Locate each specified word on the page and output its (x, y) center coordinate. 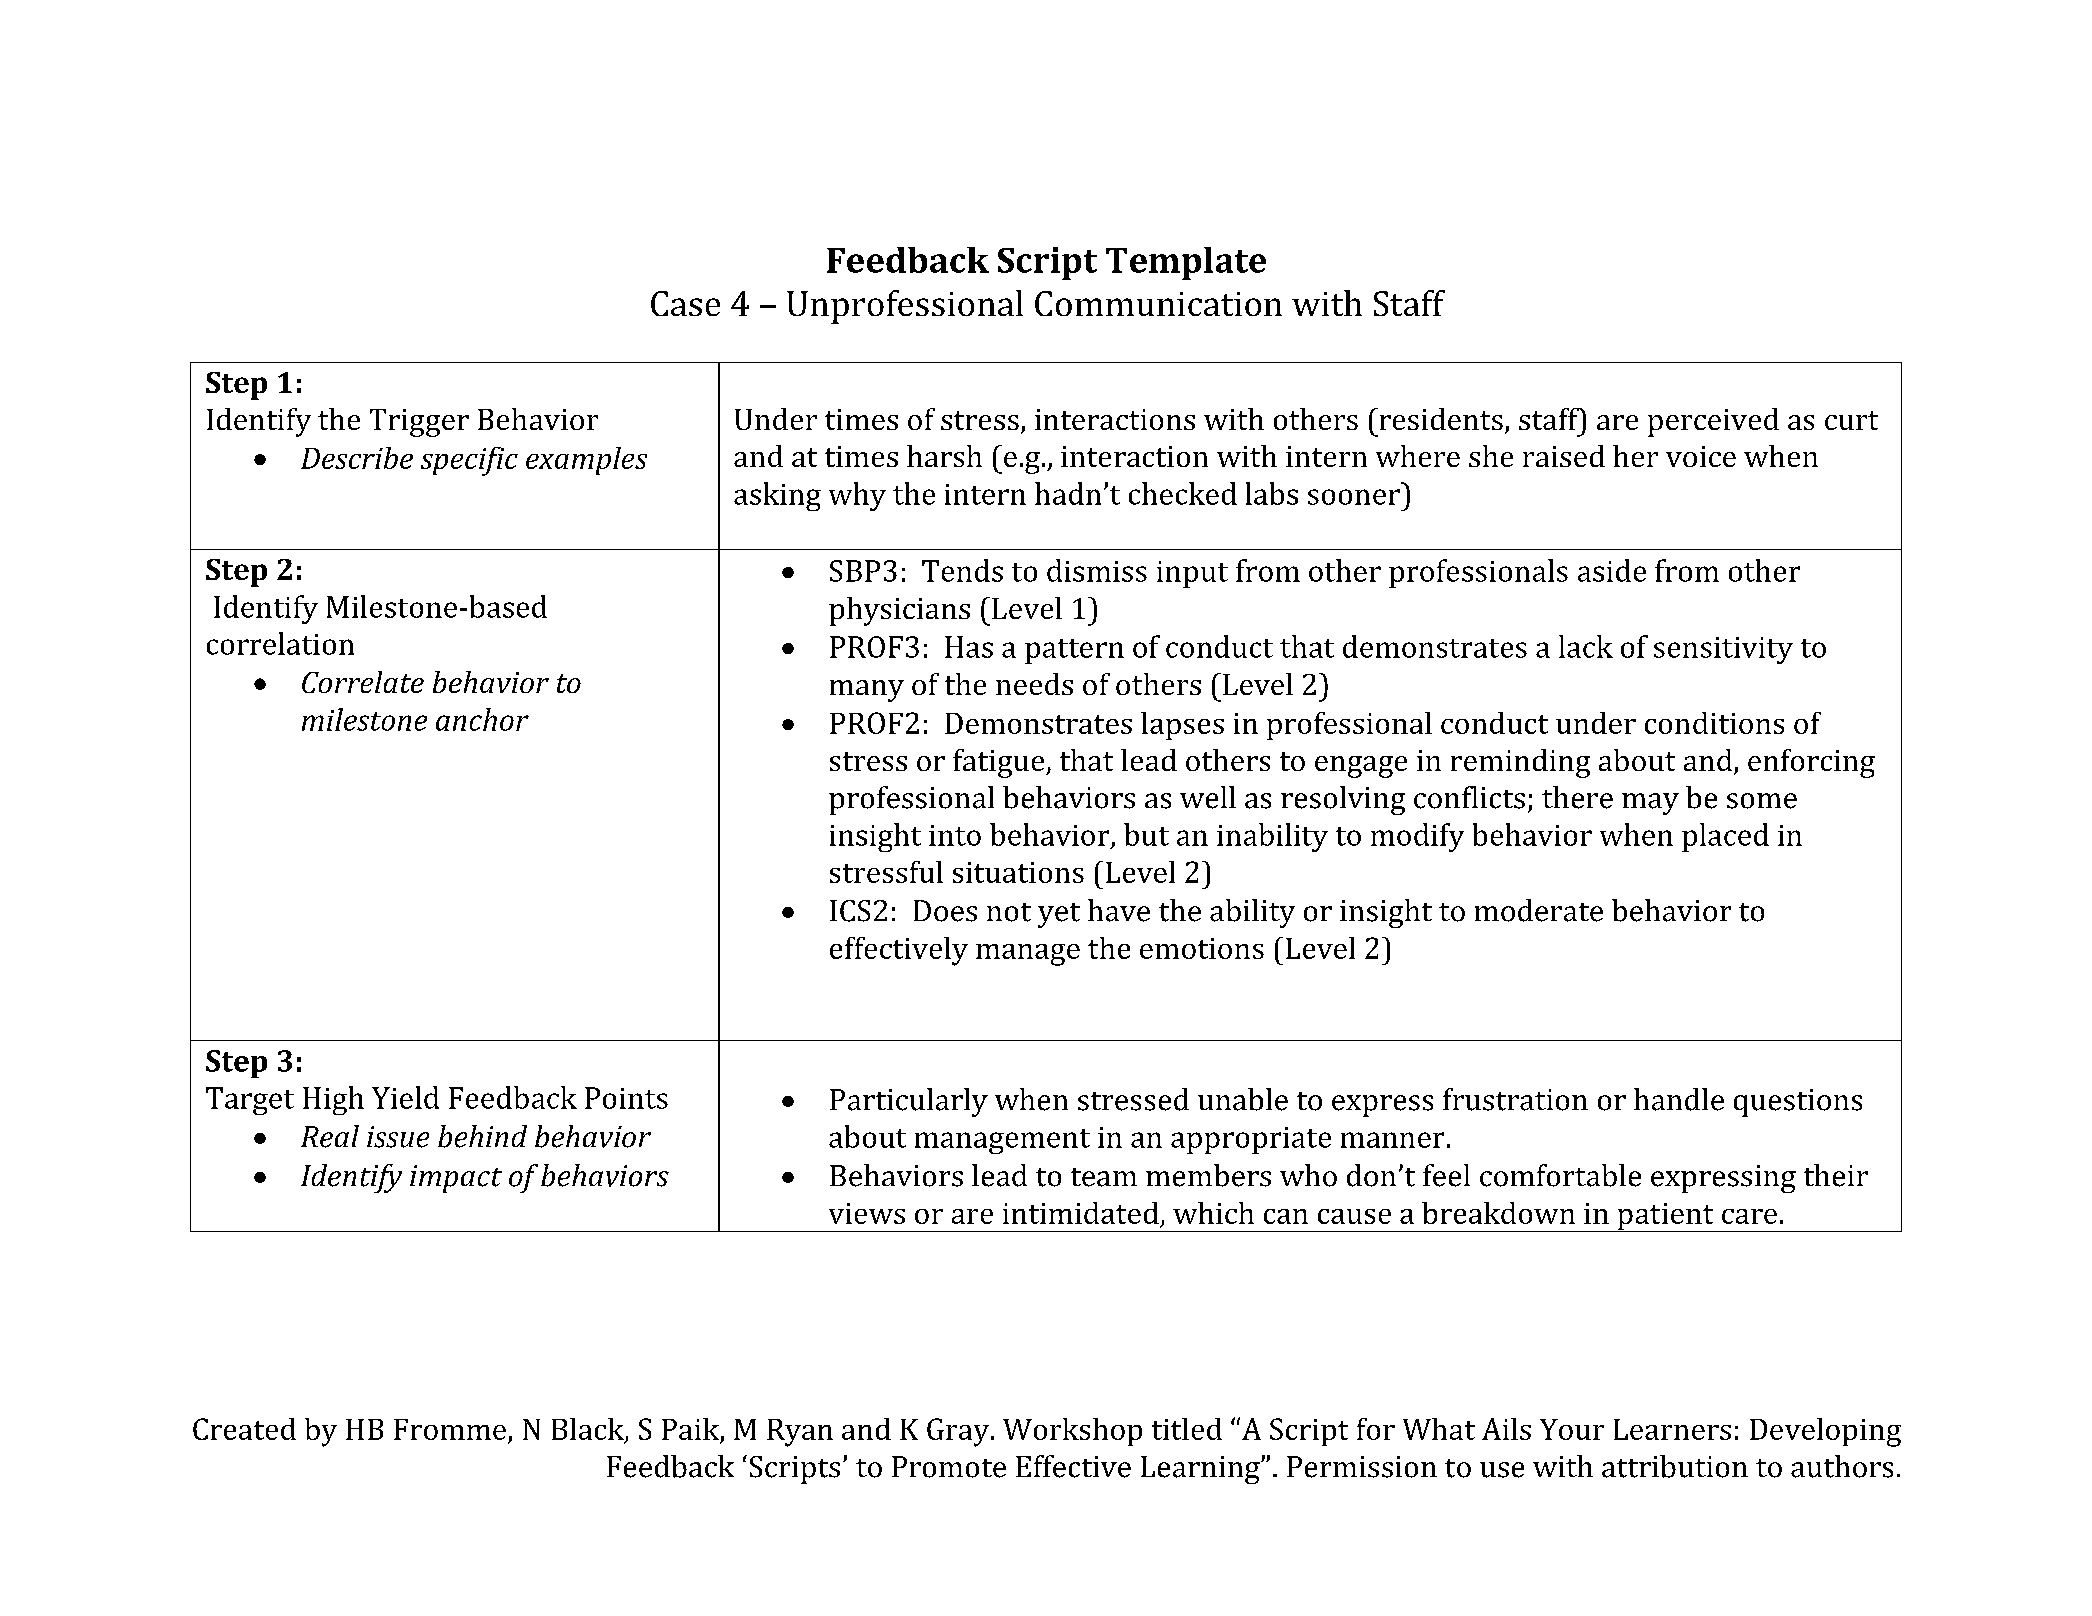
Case (685, 303)
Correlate (363, 682)
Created (244, 1429)
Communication (1158, 303)
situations (1018, 872)
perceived (1713, 422)
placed (1725, 837)
